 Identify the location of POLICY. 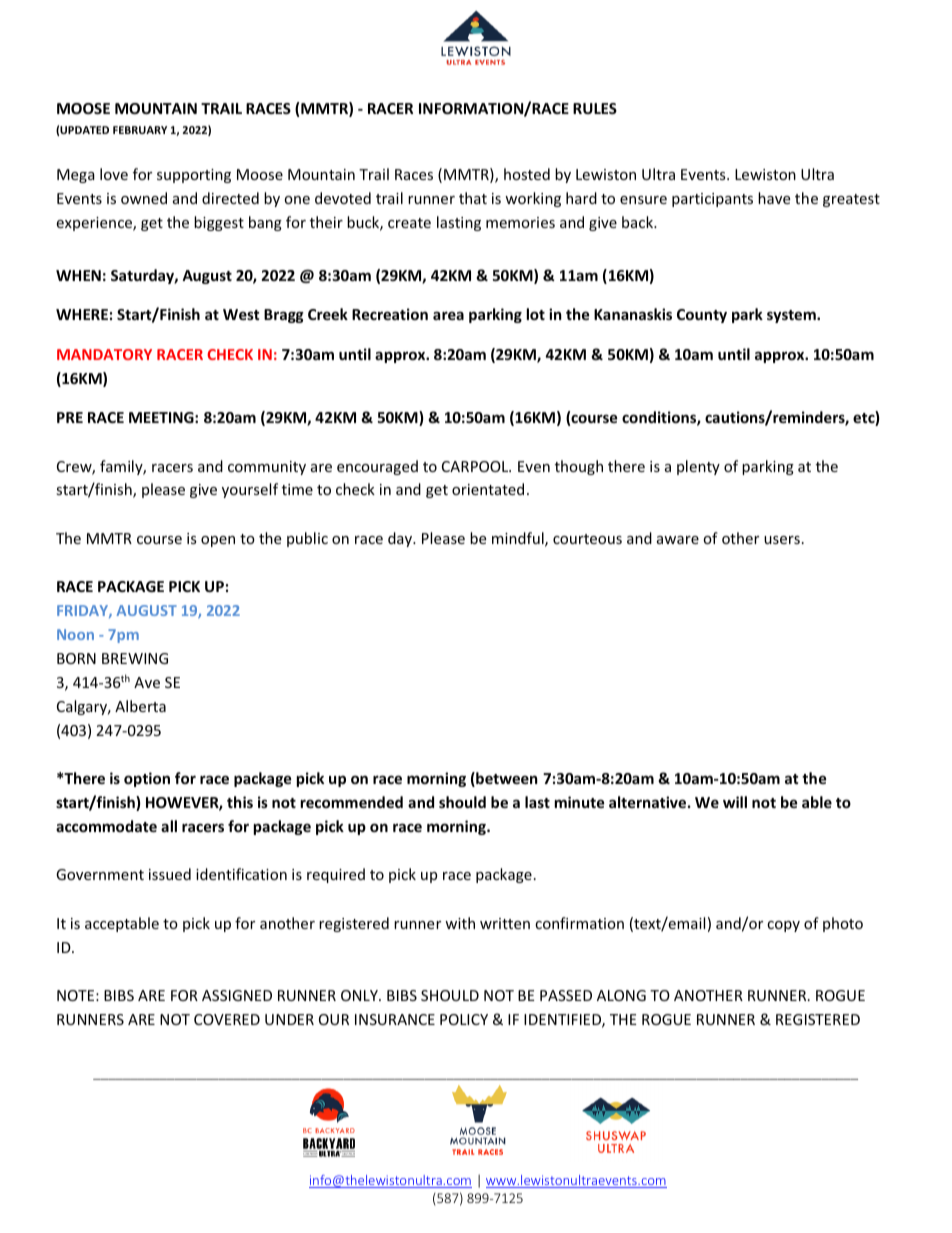
(464, 1019).
